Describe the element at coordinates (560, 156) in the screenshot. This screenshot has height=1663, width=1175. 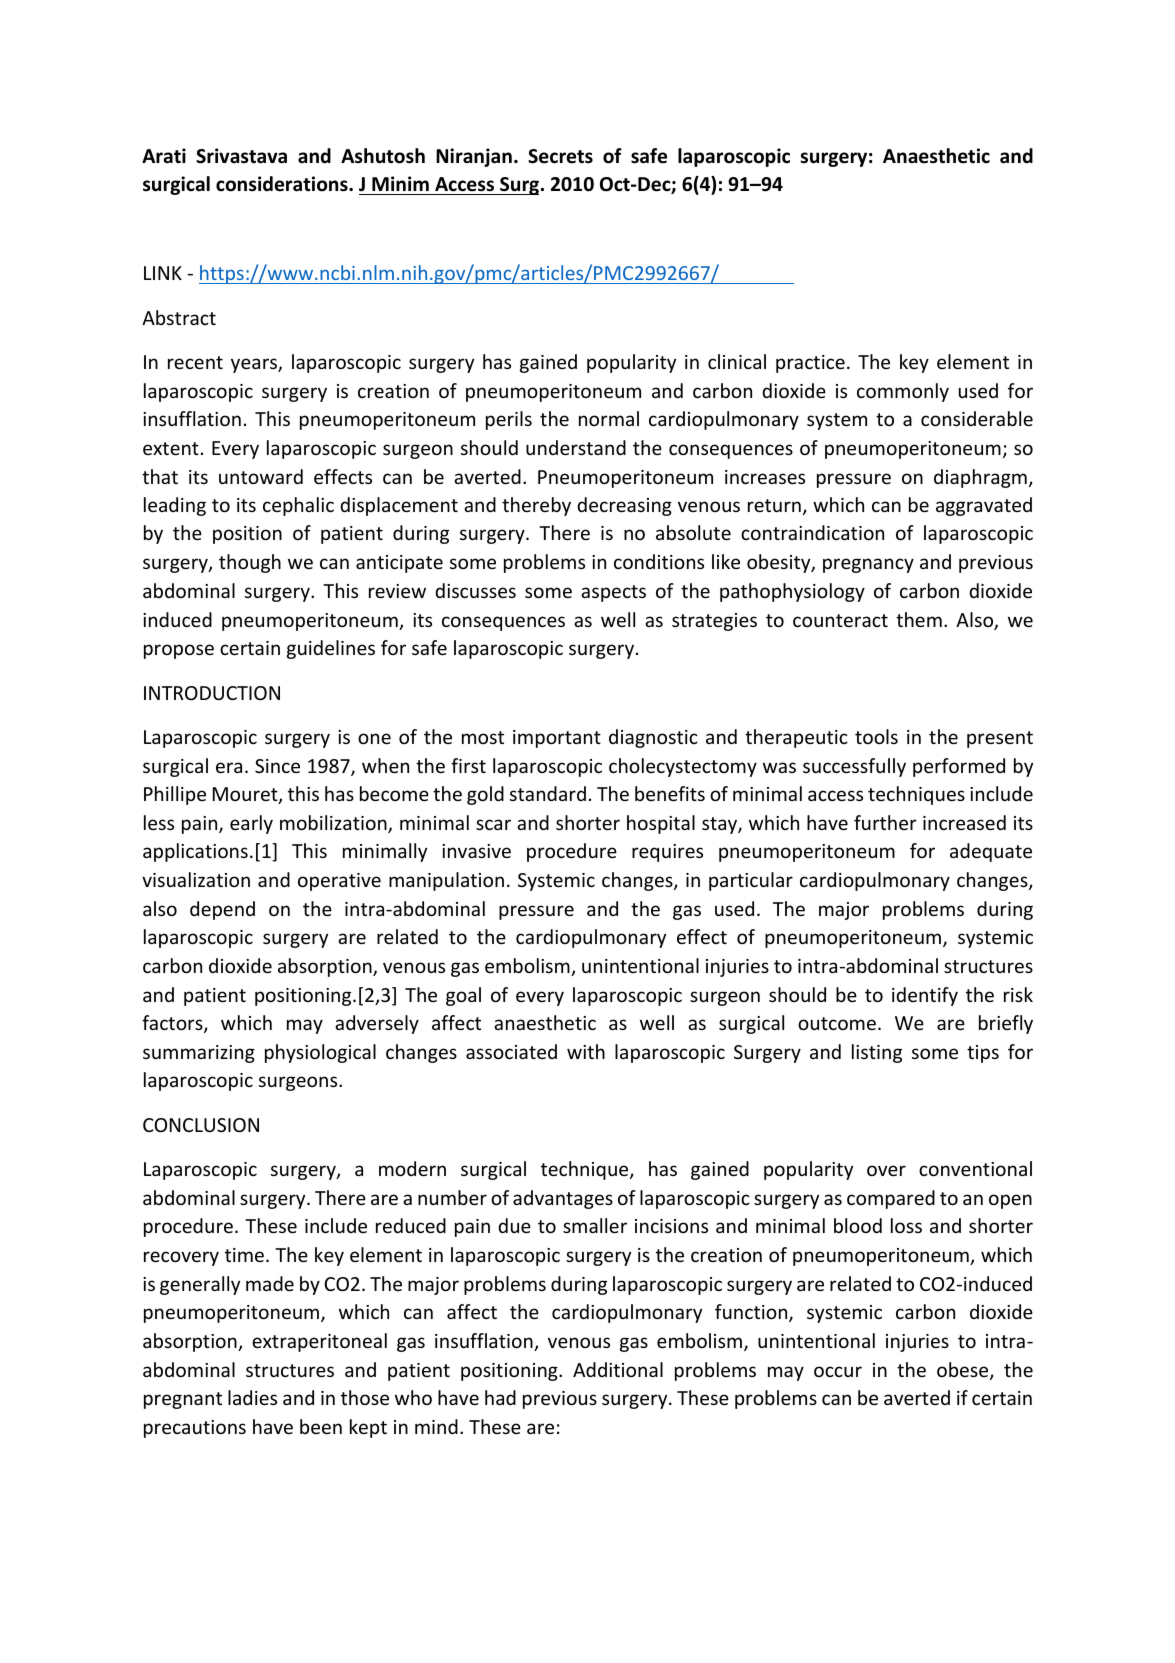
I see `Secrets` at that location.
